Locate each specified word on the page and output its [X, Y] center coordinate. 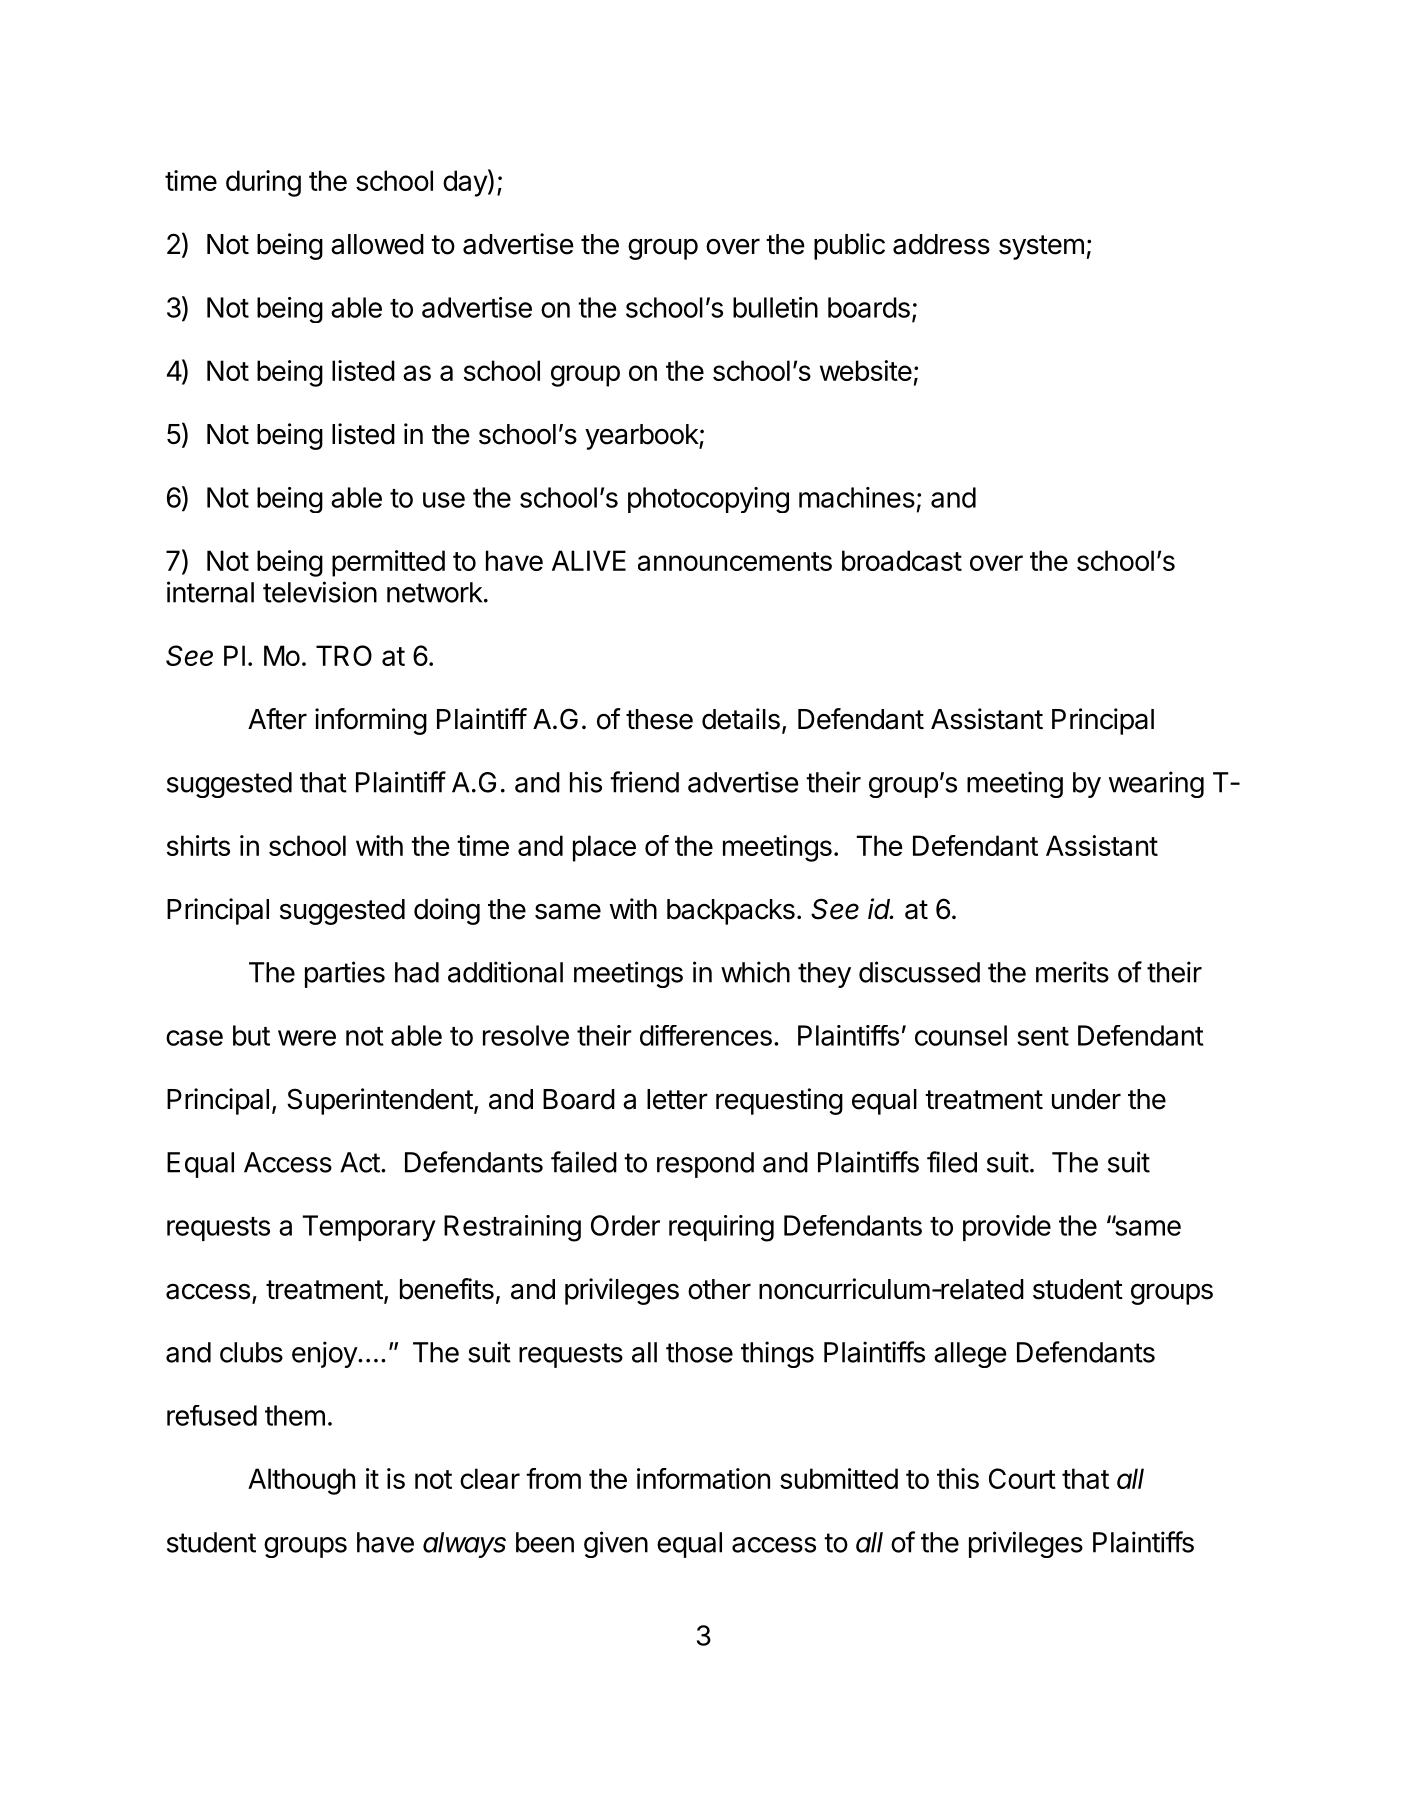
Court [1022, 1478]
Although [301, 1481]
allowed [377, 244]
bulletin [775, 307]
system [1041, 247]
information [703, 1478]
